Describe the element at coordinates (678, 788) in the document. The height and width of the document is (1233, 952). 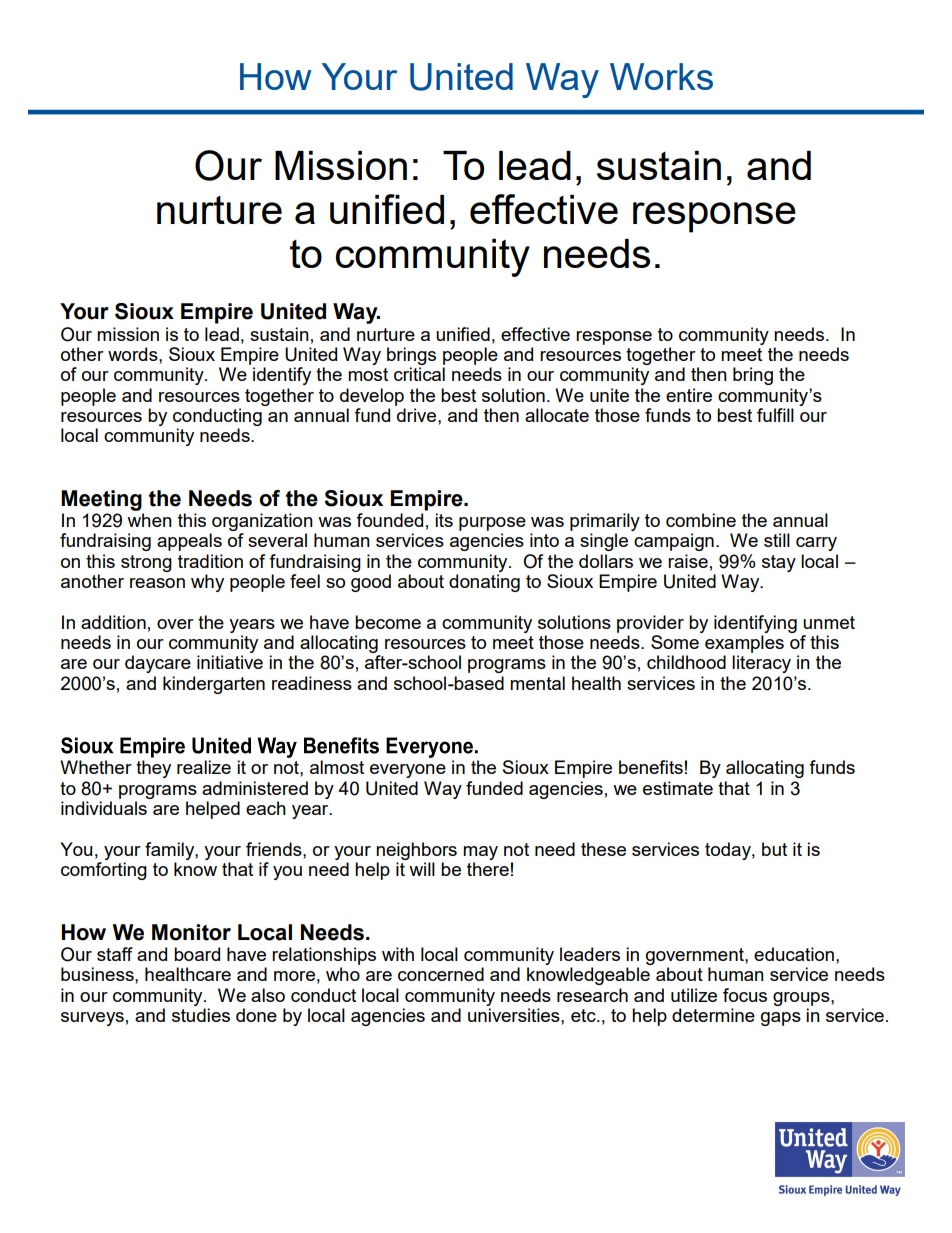
I see `estimate` at that location.
